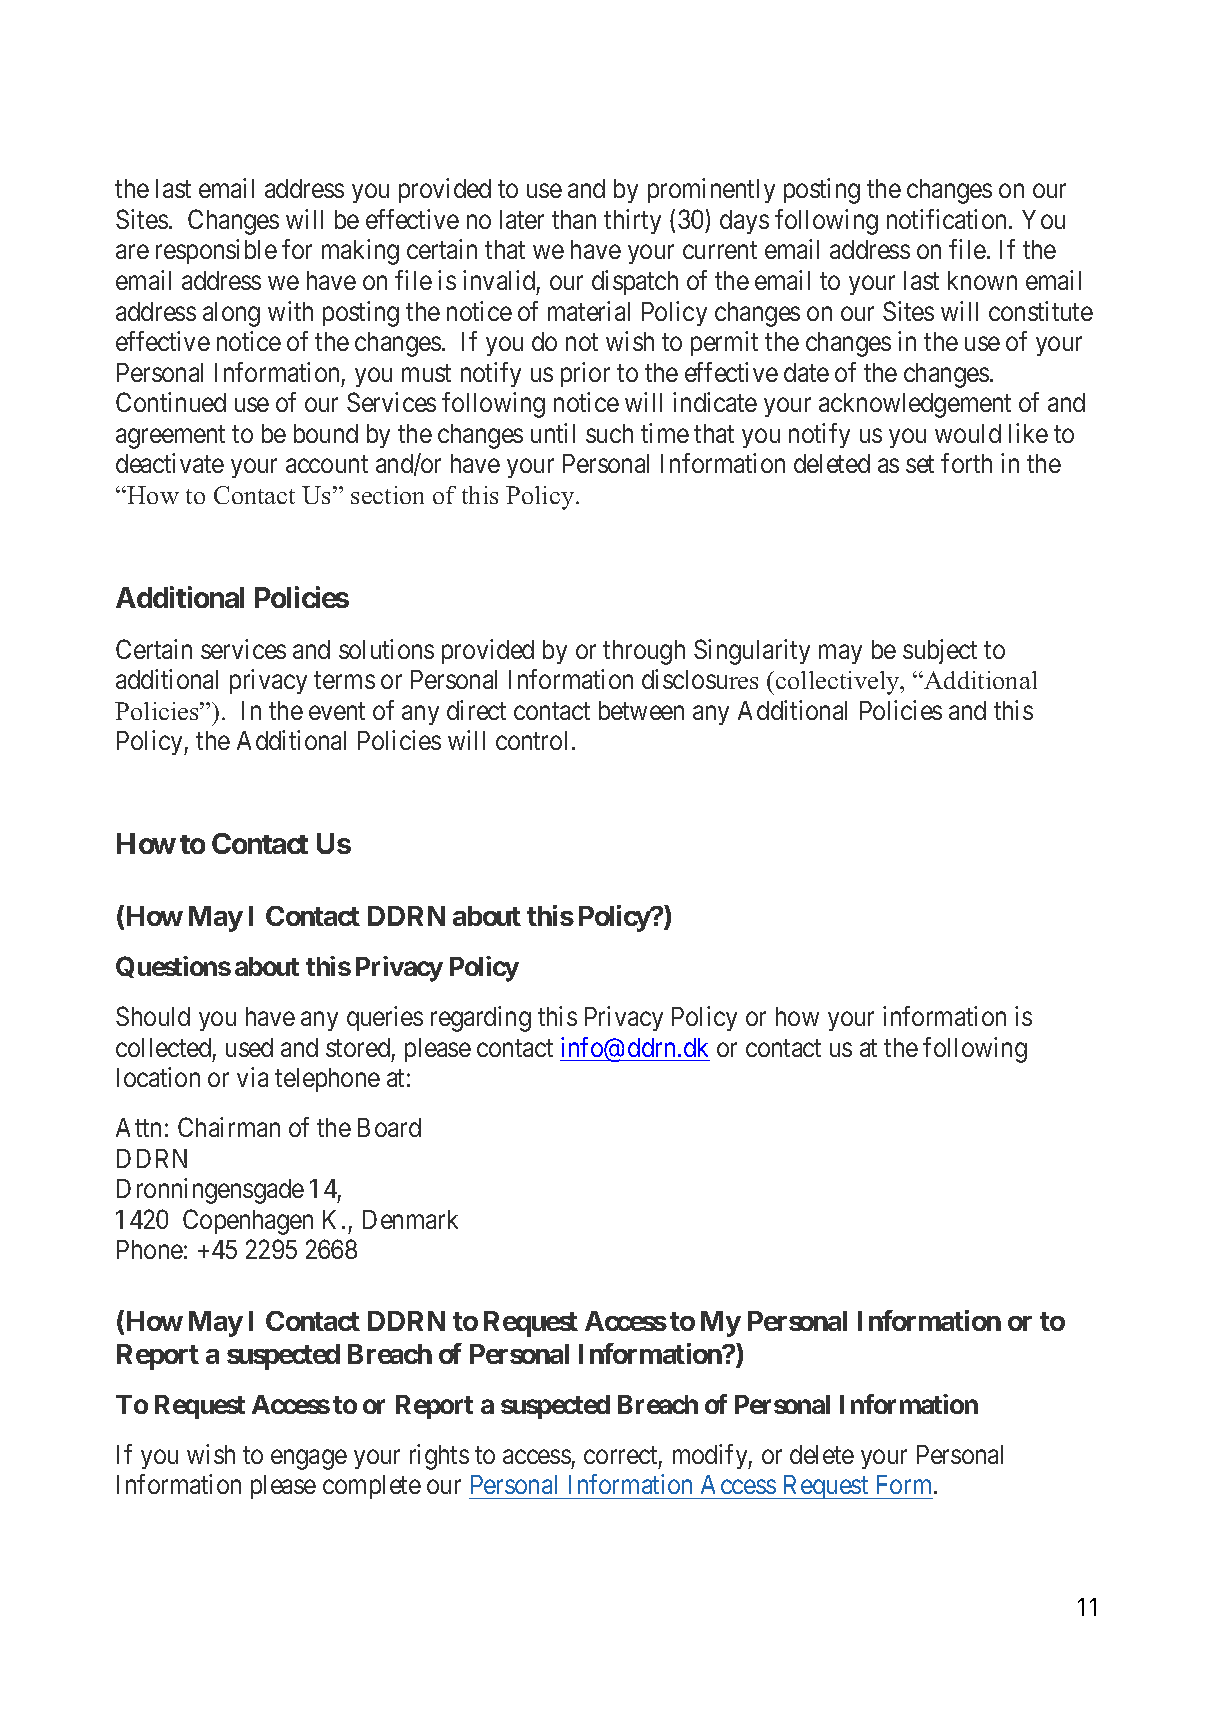  Describe the element at coordinates (839, 683) in the document. I see `collectively` at that location.
